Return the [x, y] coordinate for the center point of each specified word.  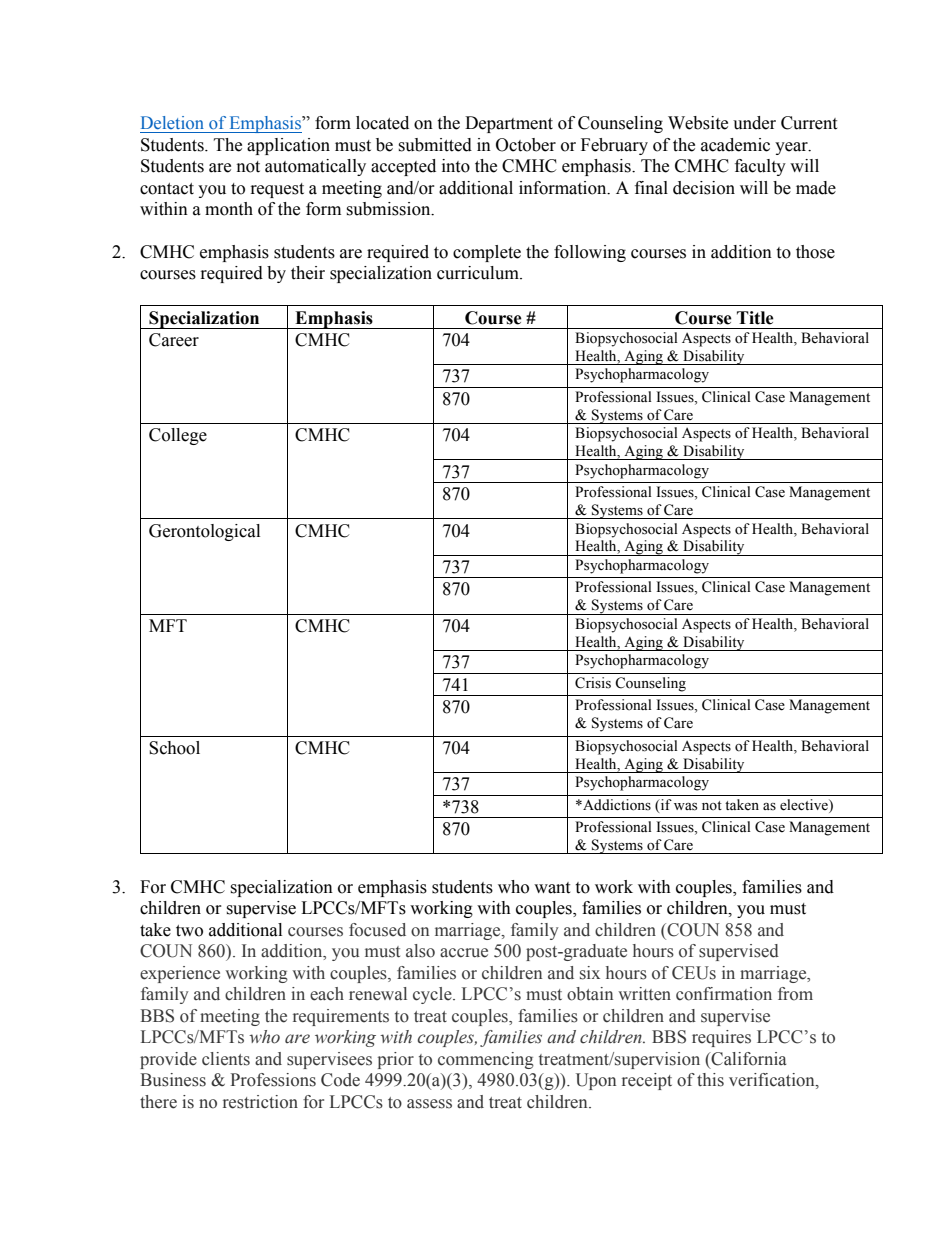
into [456, 166]
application [288, 146]
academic [735, 145]
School [174, 748]
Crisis [593, 683]
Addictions [616, 805]
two [189, 931]
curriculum [479, 273]
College [178, 436]
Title [755, 318]
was [685, 807]
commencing [486, 1060]
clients [226, 1059]
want [552, 888]
